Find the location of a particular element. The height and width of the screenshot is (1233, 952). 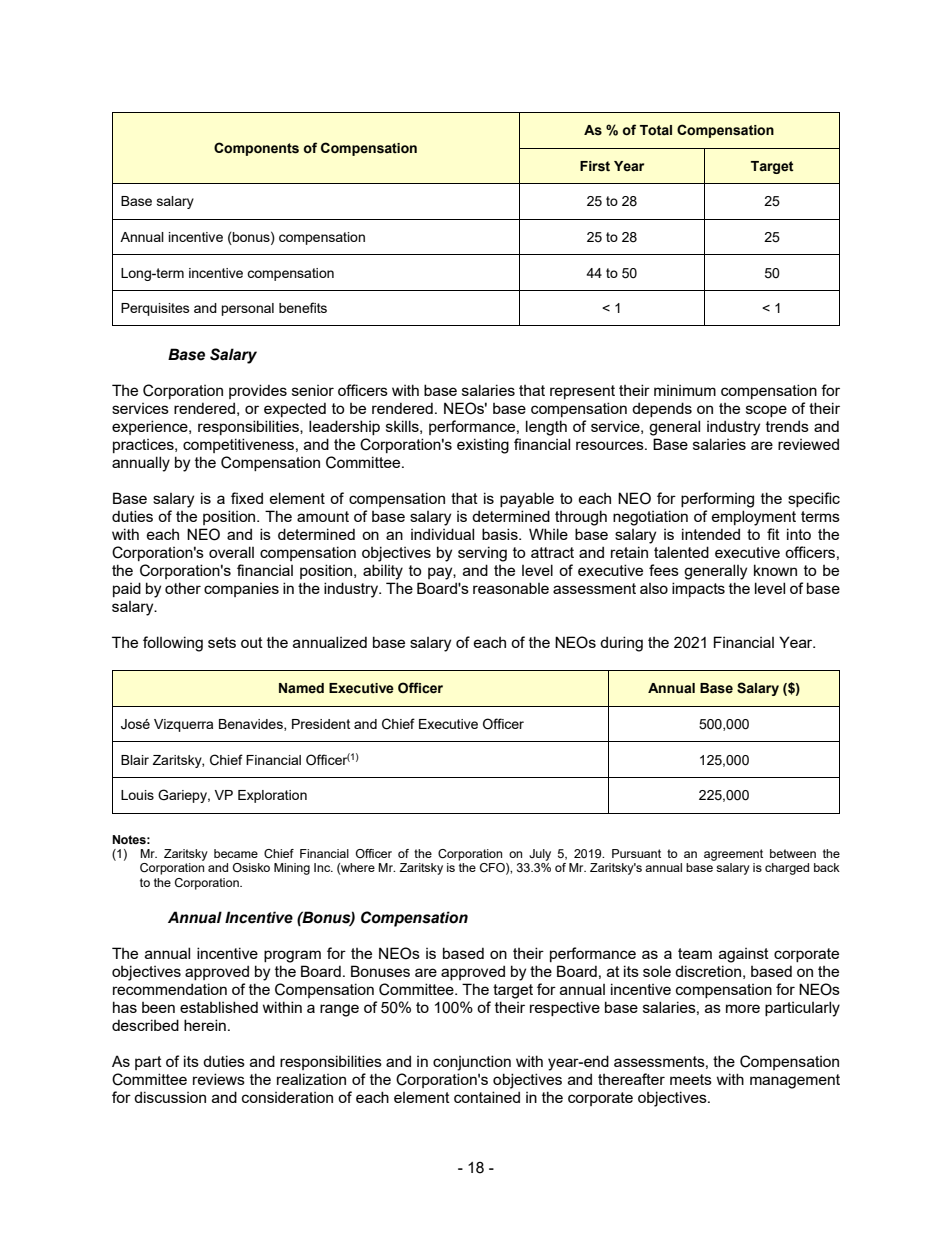

reasonable is located at coordinates (511, 588).
